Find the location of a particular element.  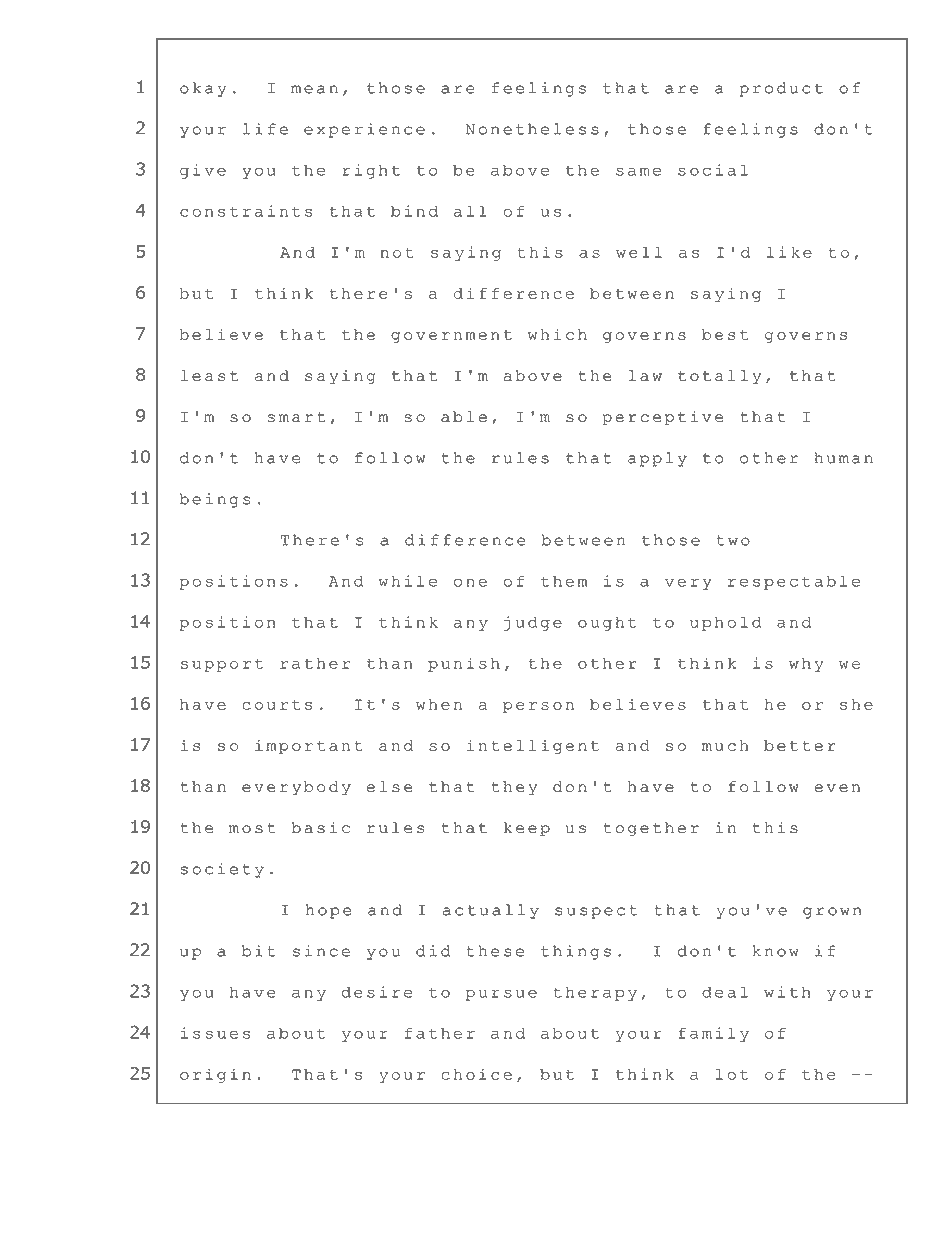

important is located at coordinates (309, 747).
